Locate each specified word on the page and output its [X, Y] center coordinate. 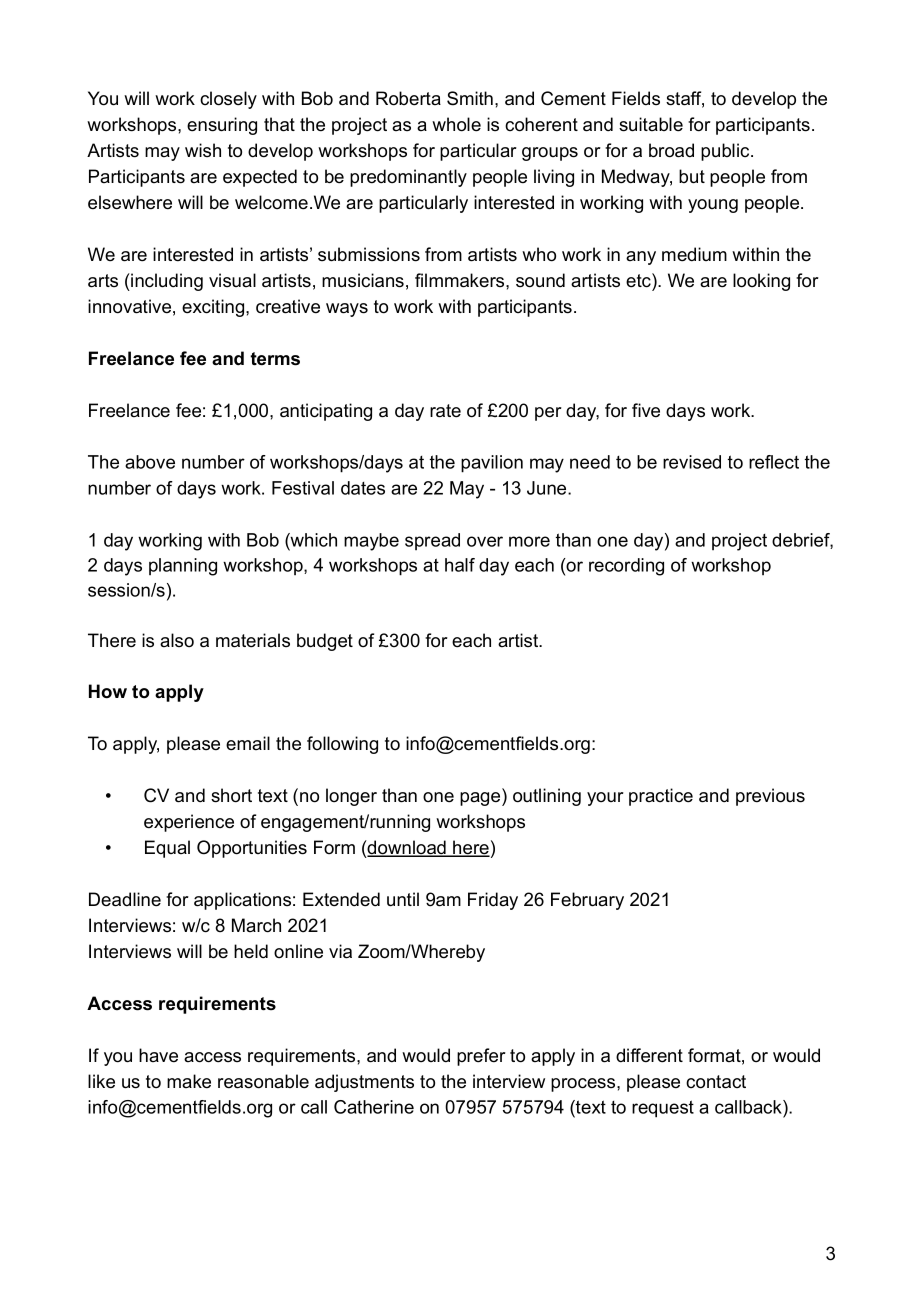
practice [661, 797]
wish [203, 150]
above [150, 462]
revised [692, 462]
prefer [481, 1057]
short [231, 795]
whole [456, 124]
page [481, 799]
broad [671, 150]
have [158, 1055]
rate [445, 411]
